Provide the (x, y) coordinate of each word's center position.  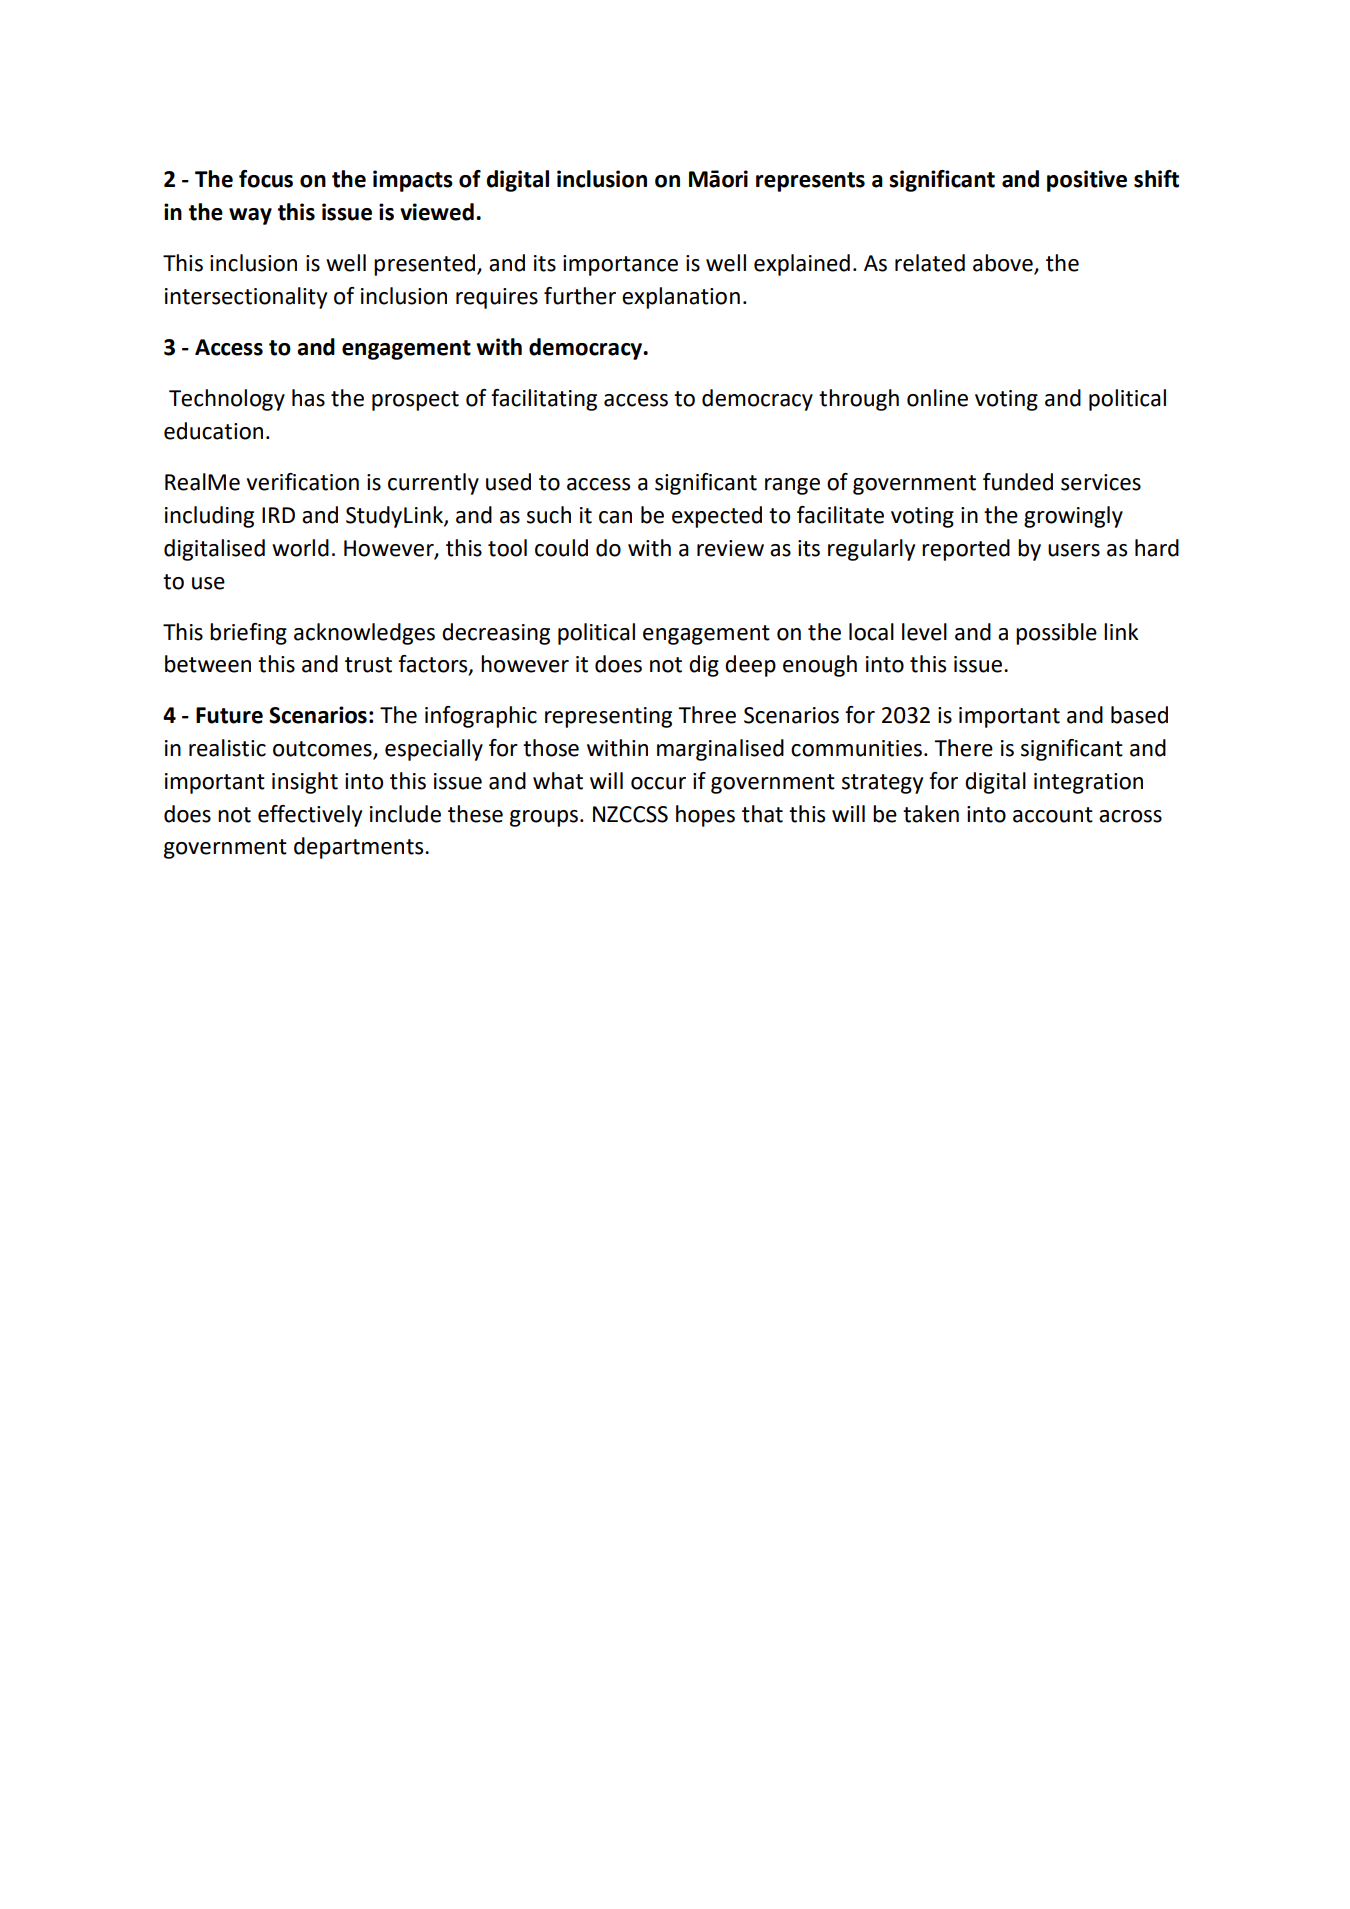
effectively (310, 816)
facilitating (544, 400)
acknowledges (364, 634)
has (308, 398)
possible (1056, 634)
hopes (705, 816)
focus (266, 179)
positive (1087, 181)
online (937, 398)
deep (750, 666)
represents (810, 182)
